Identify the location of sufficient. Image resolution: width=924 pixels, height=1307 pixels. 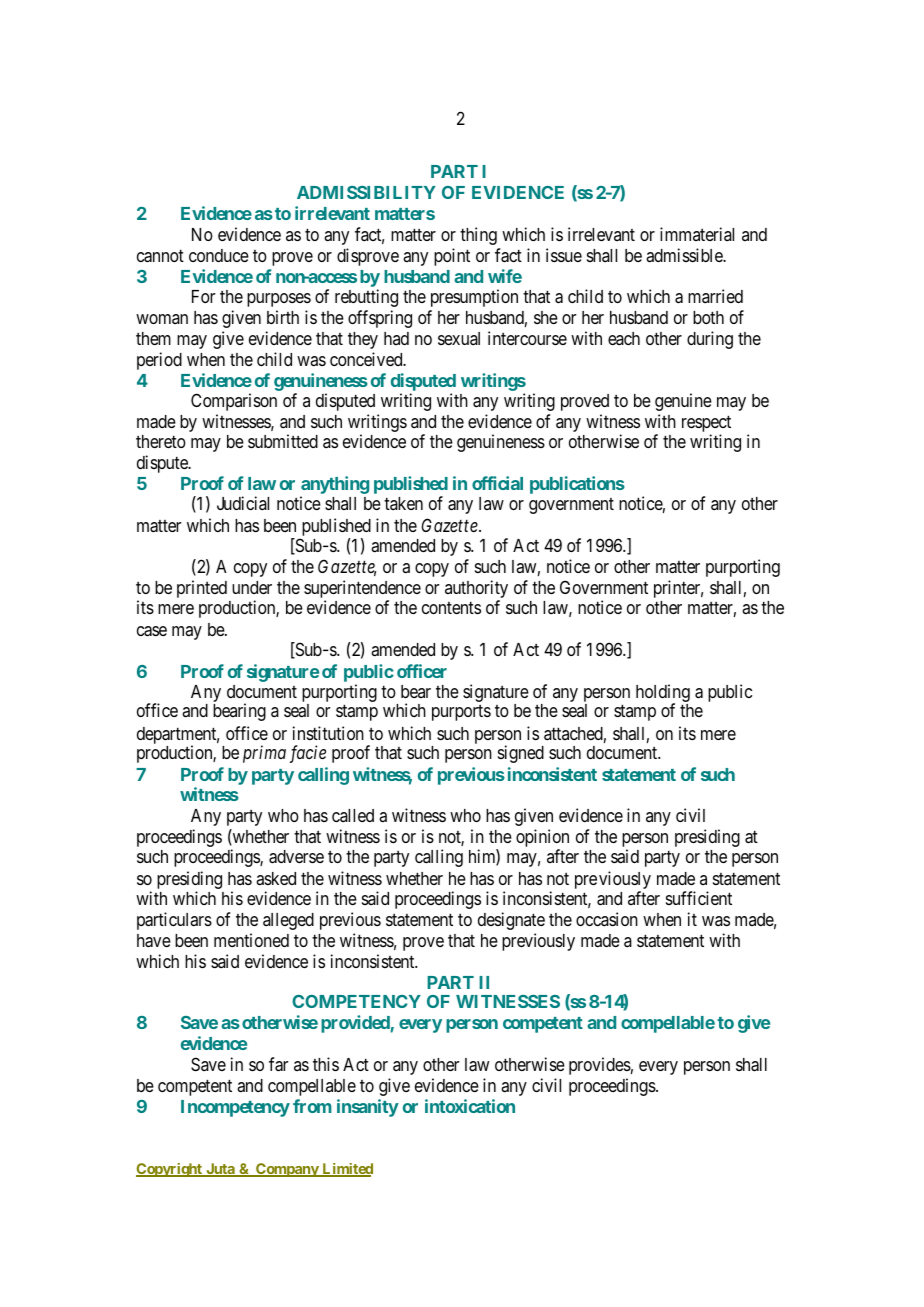
(699, 898).
